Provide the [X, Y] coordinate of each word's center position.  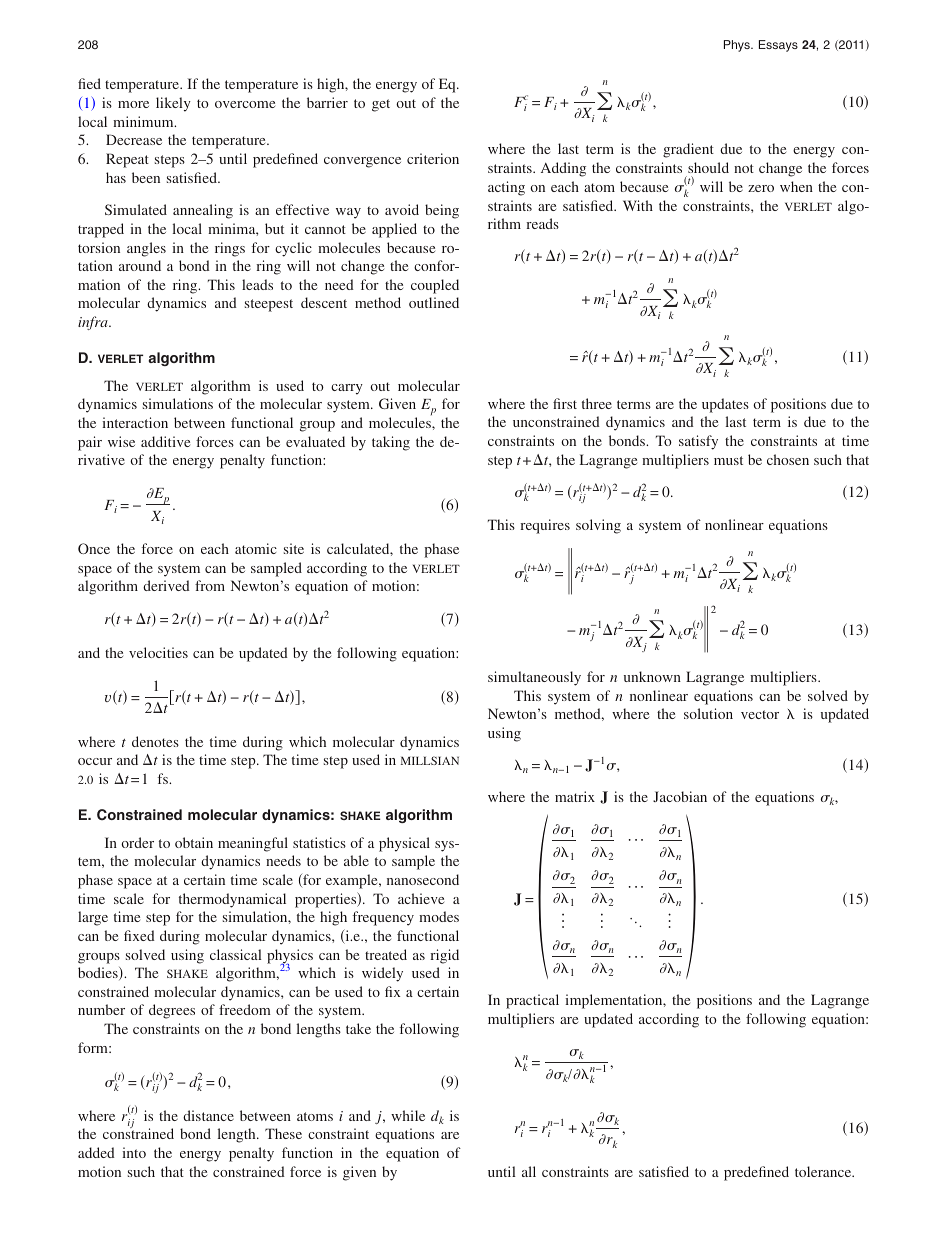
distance [208, 1115]
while [408, 1115]
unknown [652, 676]
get [381, 105]
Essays [778, 46]
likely [173, 104]
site [294, 548]
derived [166, 585]
